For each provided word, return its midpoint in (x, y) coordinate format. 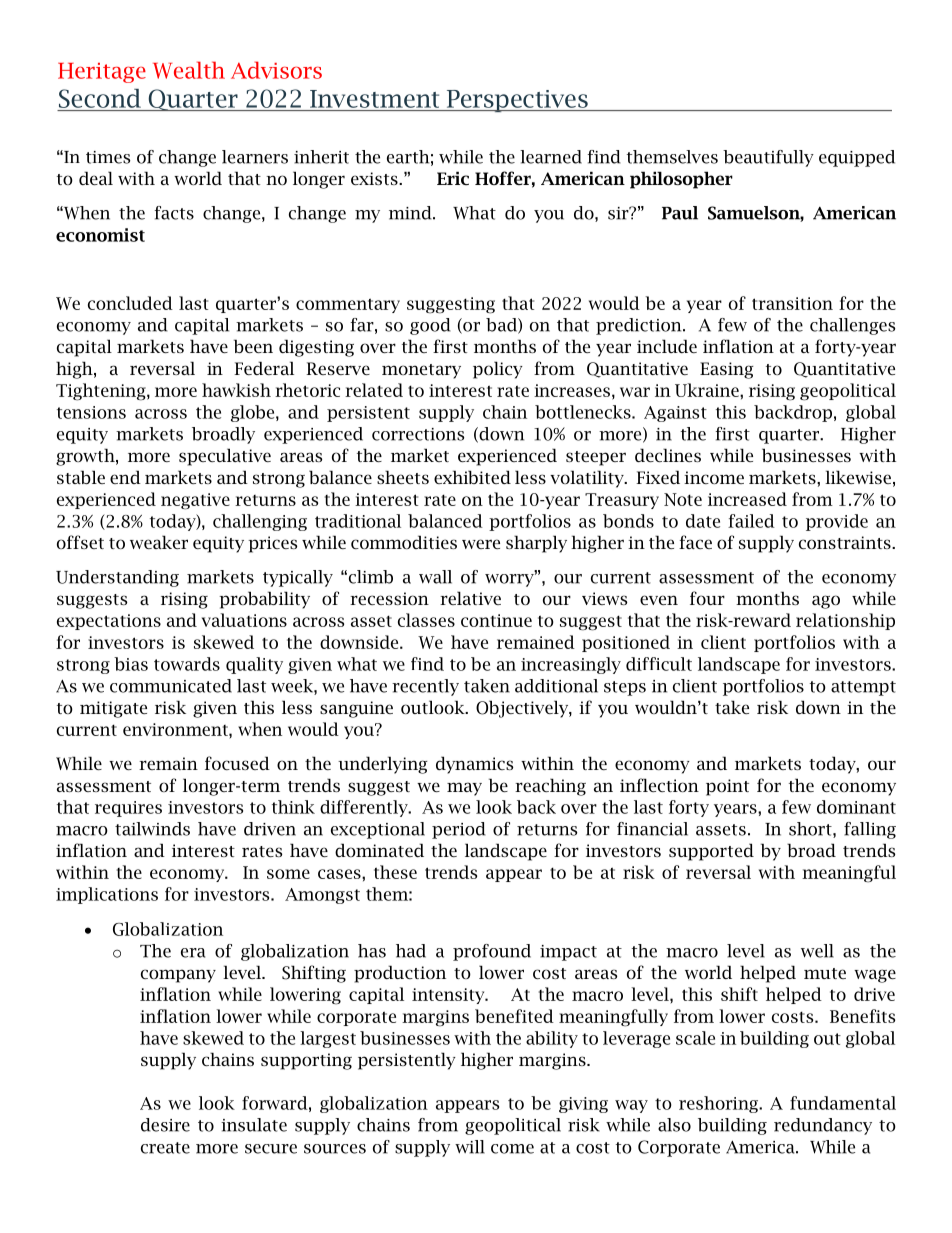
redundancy (823, 1126)
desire (165, 1125)
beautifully (768, 158)
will (470, 1147)
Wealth (189, 70)
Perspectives (517, 101)
